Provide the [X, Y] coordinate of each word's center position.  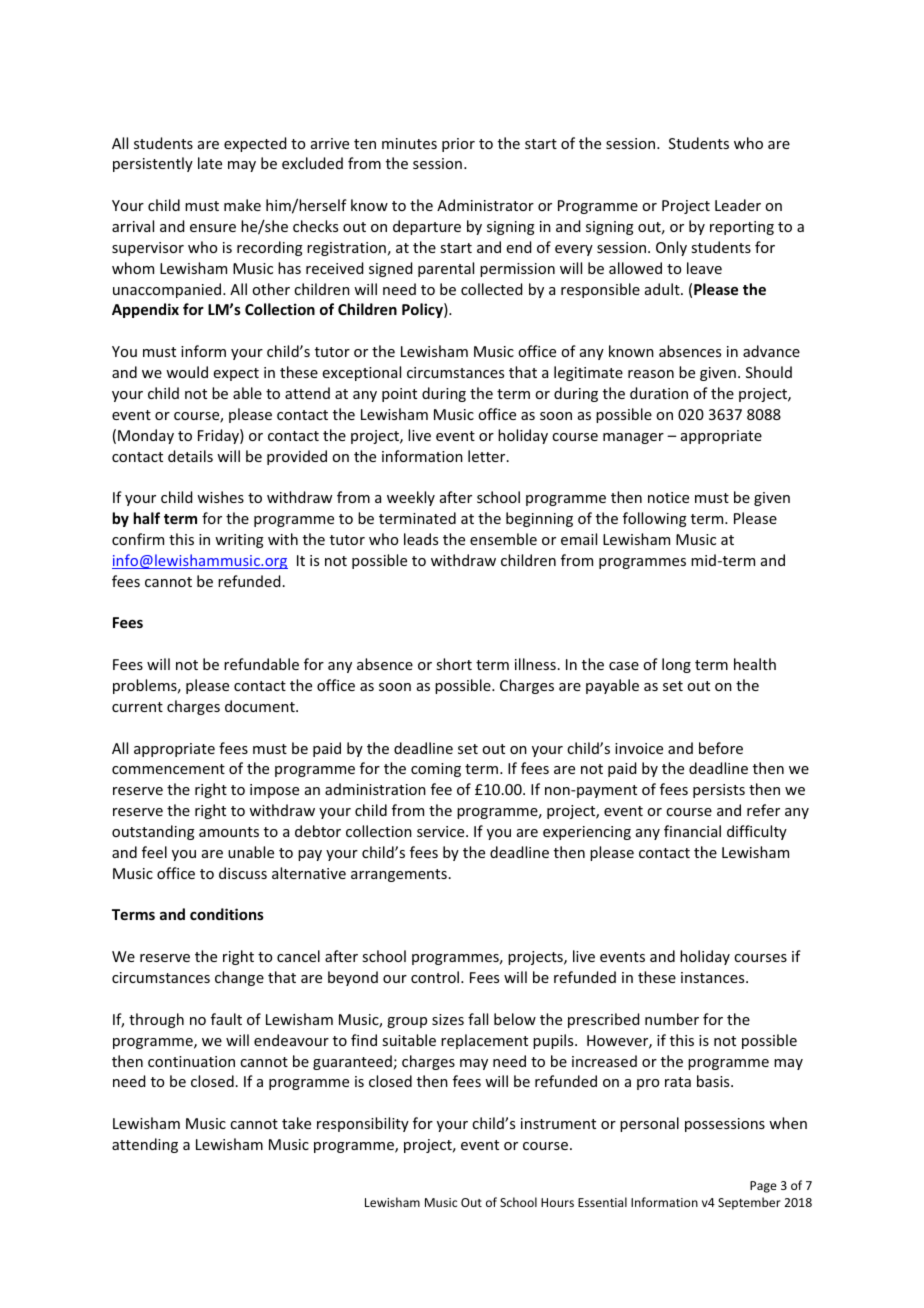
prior [458, 145]
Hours [557, 1202]
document [261, 706]
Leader [738, 205]
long [676, 665]
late [210, 163]
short [454, 664]
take [296, 1123]
